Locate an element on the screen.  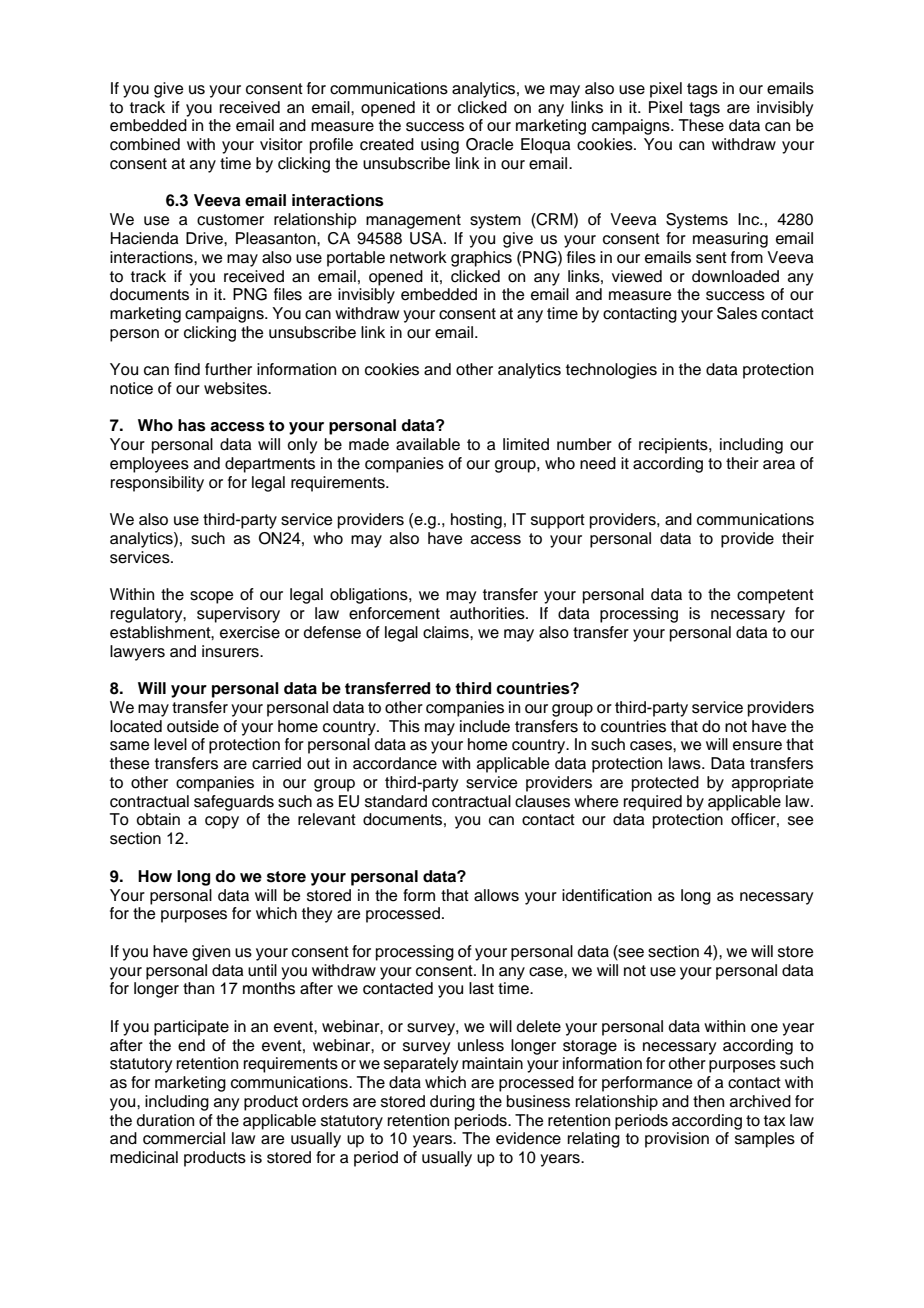
measuring is located at coordinates (730, 240).
